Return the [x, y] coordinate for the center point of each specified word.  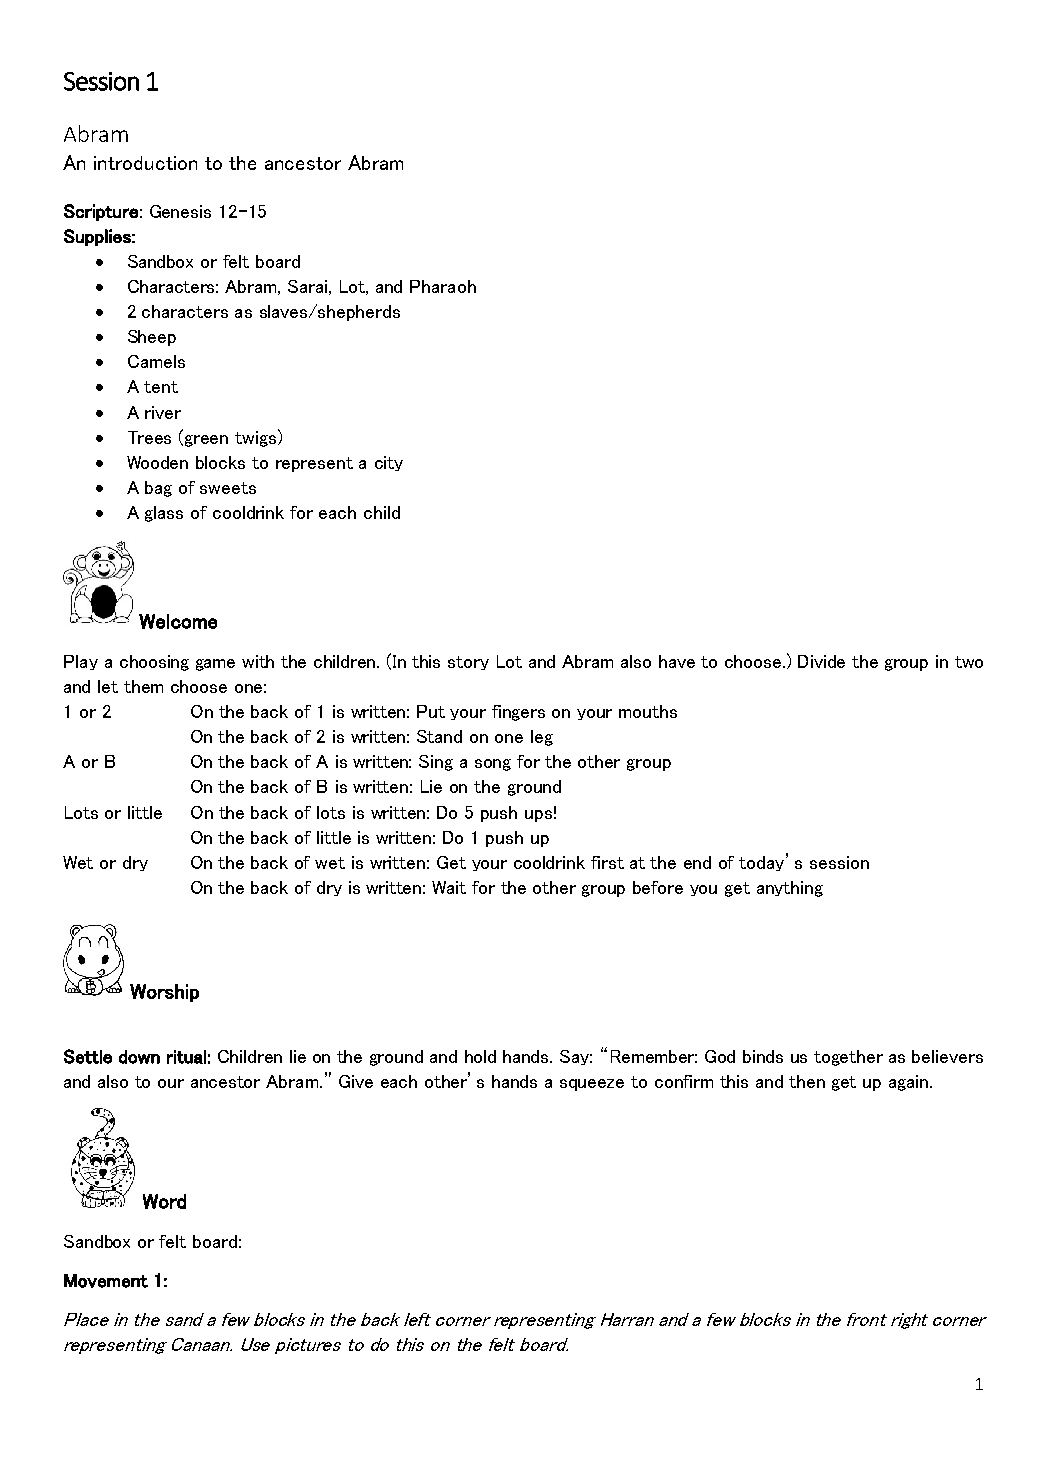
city [389, 463]
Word [164, 1201]
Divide [821, 661]
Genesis [180, 211]
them [143, 686]
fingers [518, 713]
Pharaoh [443, 286]
